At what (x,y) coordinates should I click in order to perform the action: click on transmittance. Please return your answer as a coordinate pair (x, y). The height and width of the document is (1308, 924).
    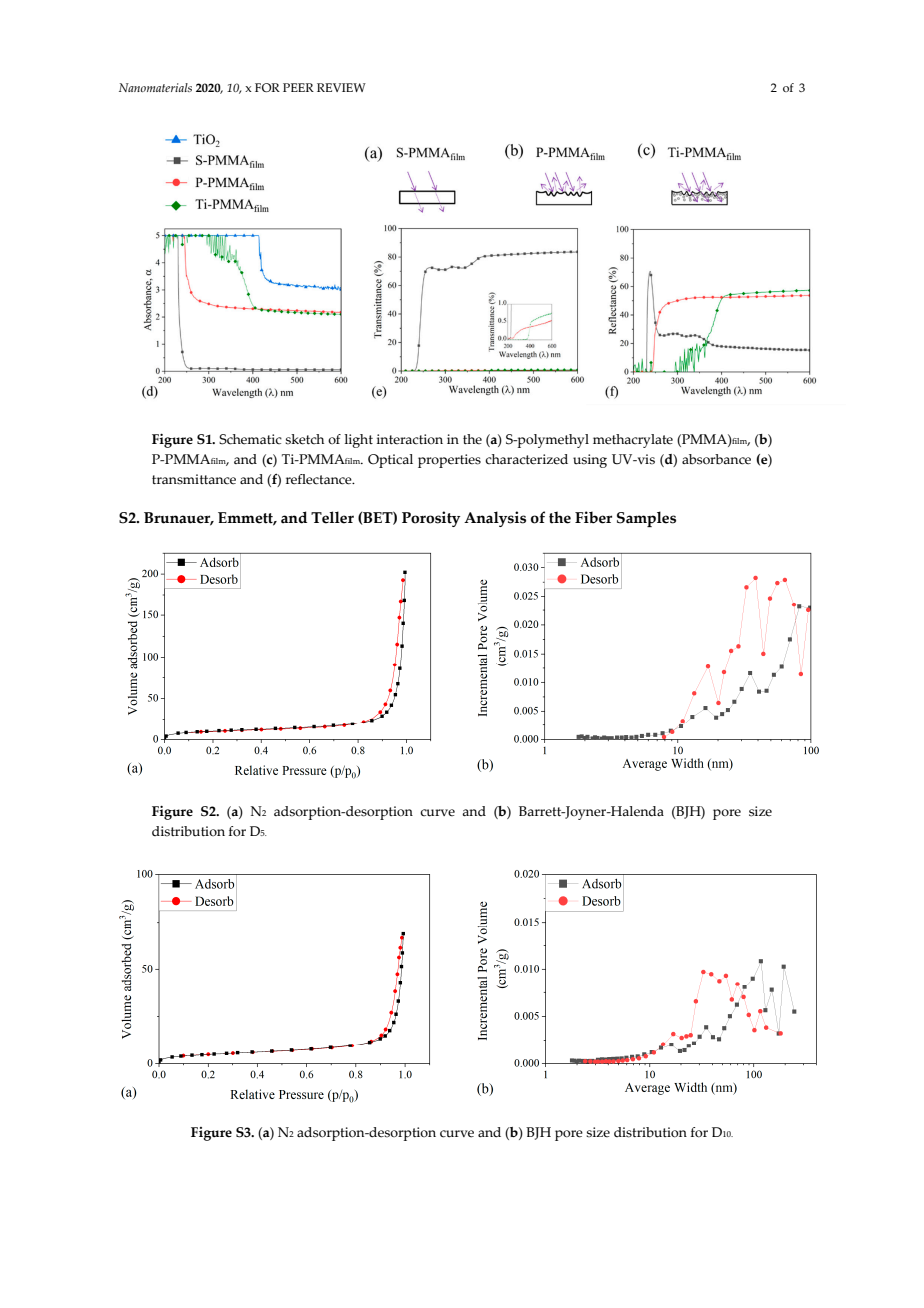
    Looking at the image, I should click on (194, 479).
